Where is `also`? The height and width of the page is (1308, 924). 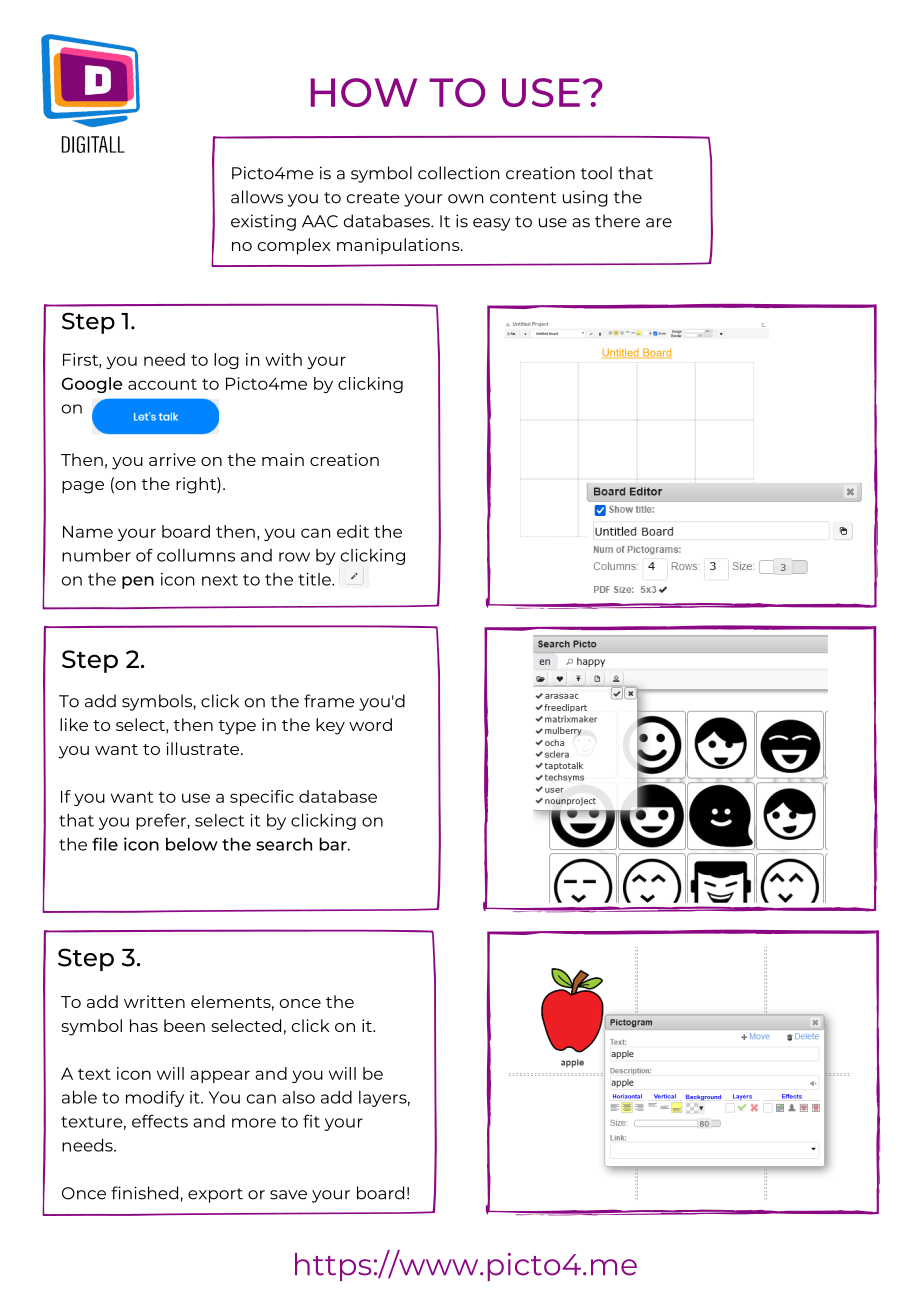
also is located at coordinates (298, 1097).
